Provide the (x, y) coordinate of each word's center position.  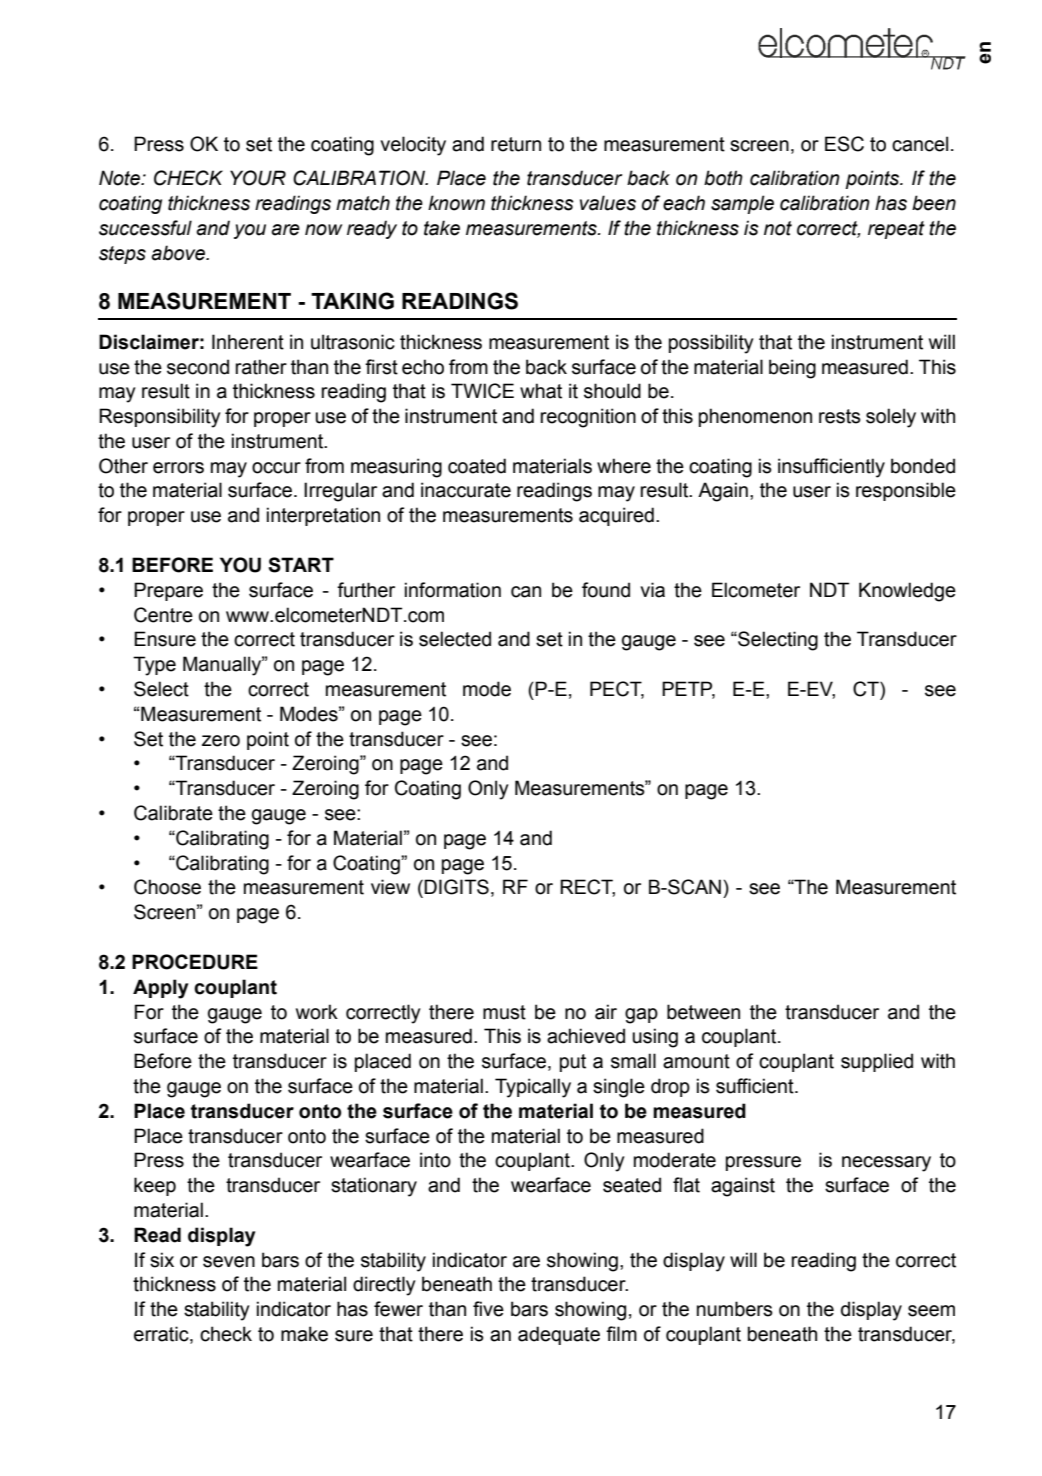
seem (931, 1311)
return (516, 144)
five (488, 1309)
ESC (844, 144)
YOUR (258, 178)
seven (229, 1262)
